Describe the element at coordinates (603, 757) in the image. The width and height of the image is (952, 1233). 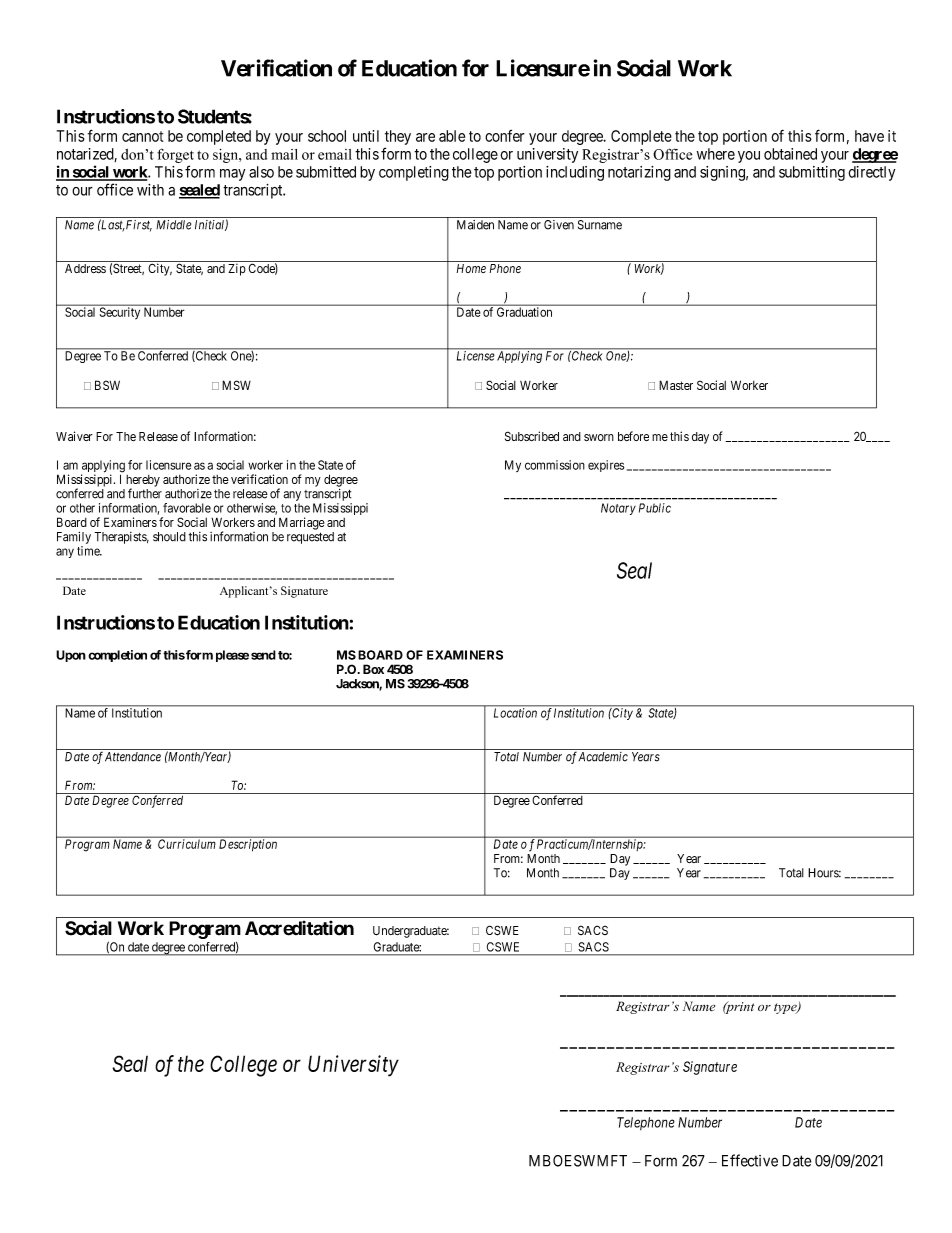
I see `Academic` at that location.
